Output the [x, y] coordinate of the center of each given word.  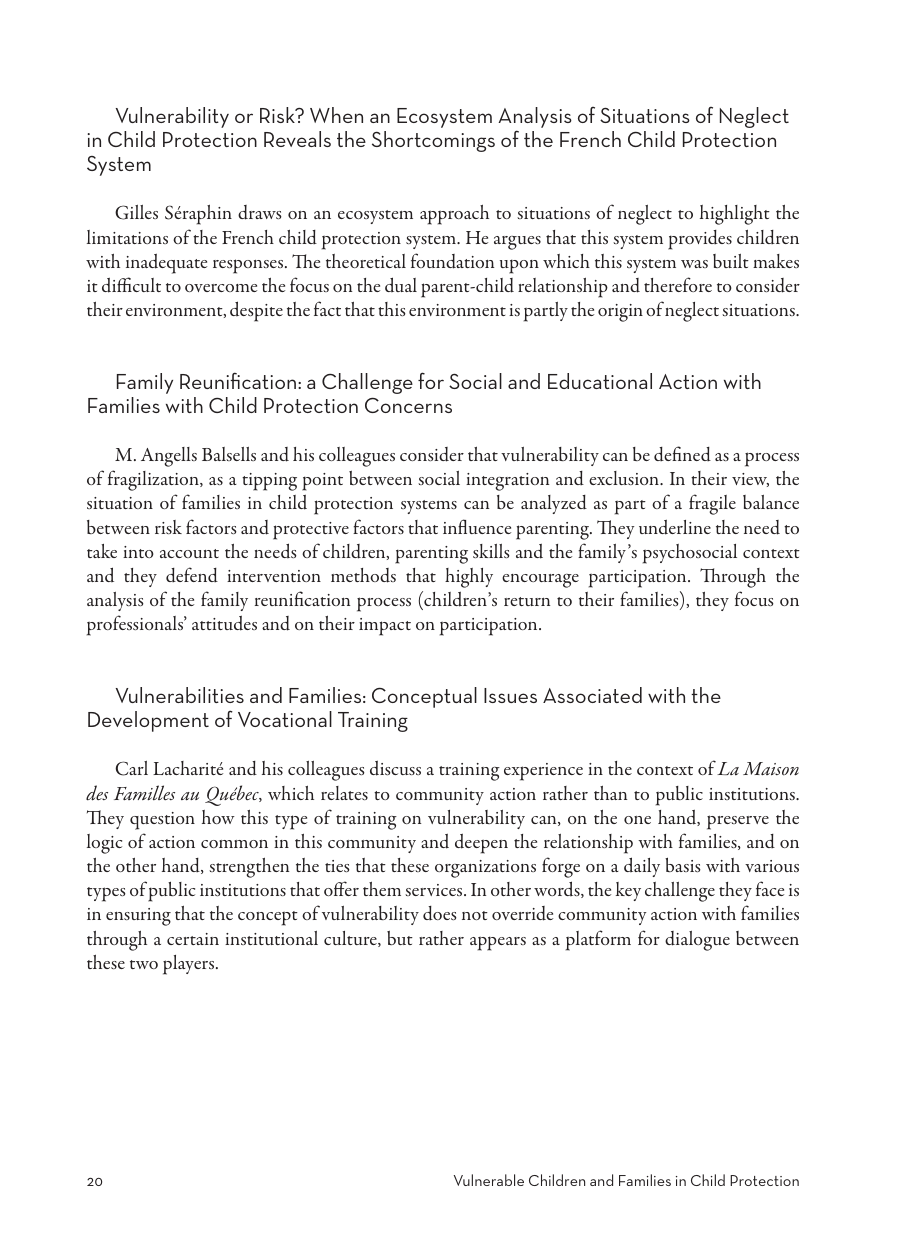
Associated [592, 695]
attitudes [224, 623]
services [435, 890]
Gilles [136, 212]
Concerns [408, 405]
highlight [735, 215]
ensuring [138, 917]
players [190, 965]
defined [682, 453]
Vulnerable [489, 1180]
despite [256, 311]
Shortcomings [433, 141]
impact [385, 627]
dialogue [697, 941]
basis [683, 865]
